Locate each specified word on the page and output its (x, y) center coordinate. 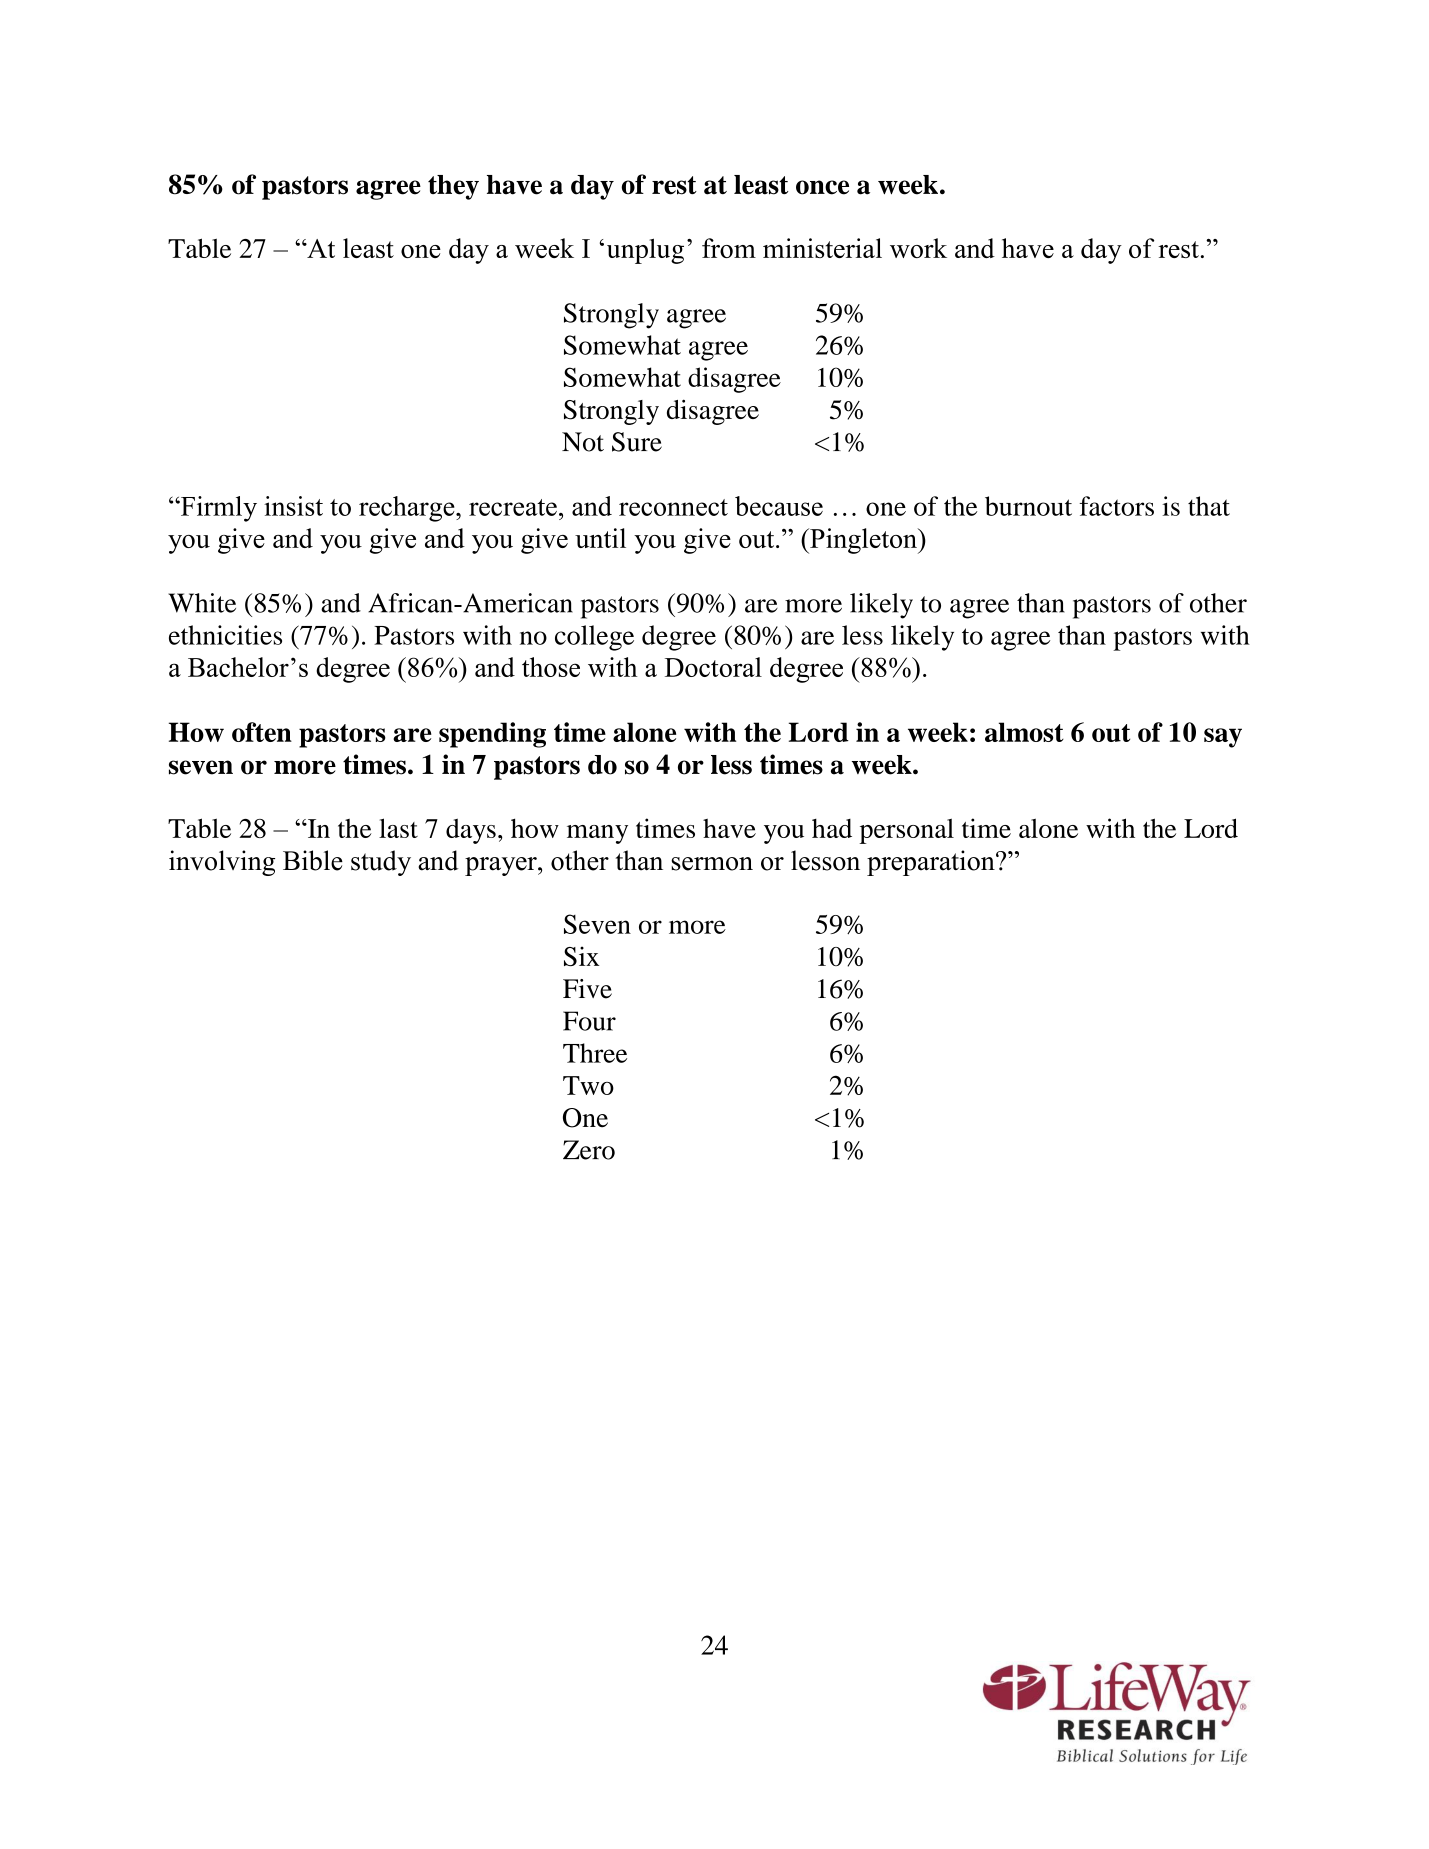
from (729, 248)
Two (588, 1085)
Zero (589, 1150)
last (398, 828)
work (918, 248)
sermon (712, 864)
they (453, 187)
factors (1116, 506)
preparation (932, 863)
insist (293, 506)
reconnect (673, 507)
